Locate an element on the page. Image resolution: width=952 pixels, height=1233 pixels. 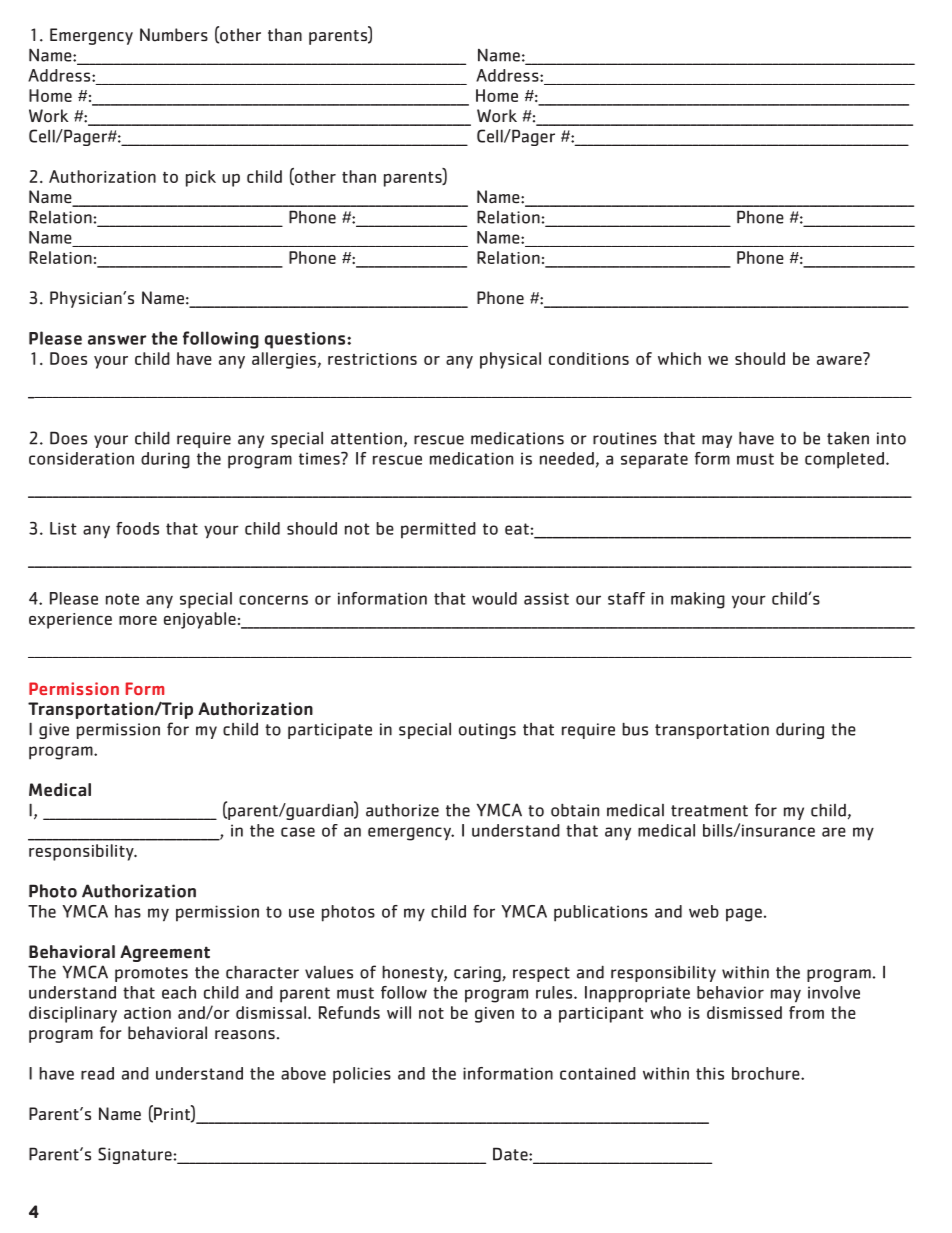
taken is located at coordinates (848, 438).
